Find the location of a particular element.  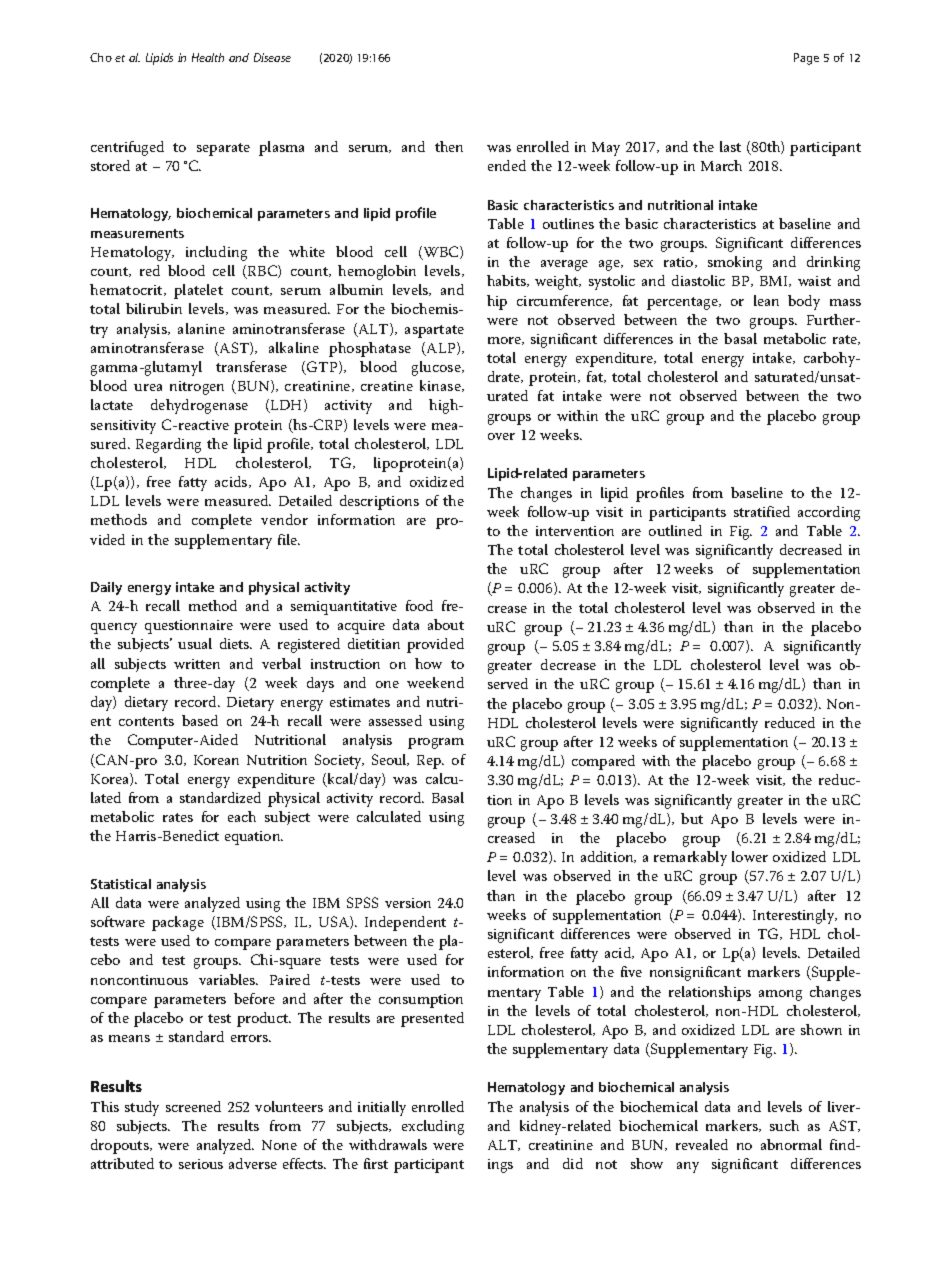

Page is located at coordinates (806, 59).
